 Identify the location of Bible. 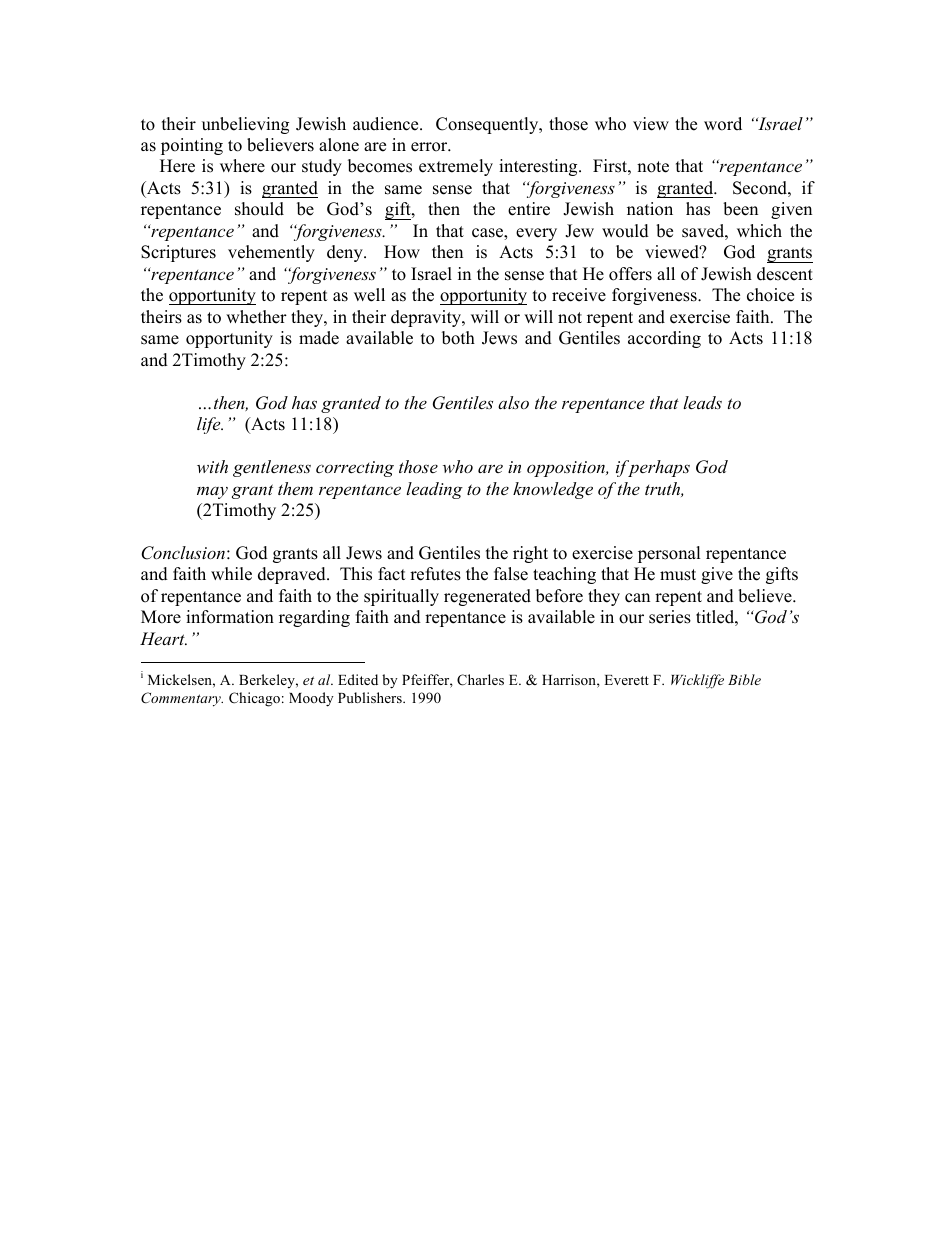
(744, 679).
